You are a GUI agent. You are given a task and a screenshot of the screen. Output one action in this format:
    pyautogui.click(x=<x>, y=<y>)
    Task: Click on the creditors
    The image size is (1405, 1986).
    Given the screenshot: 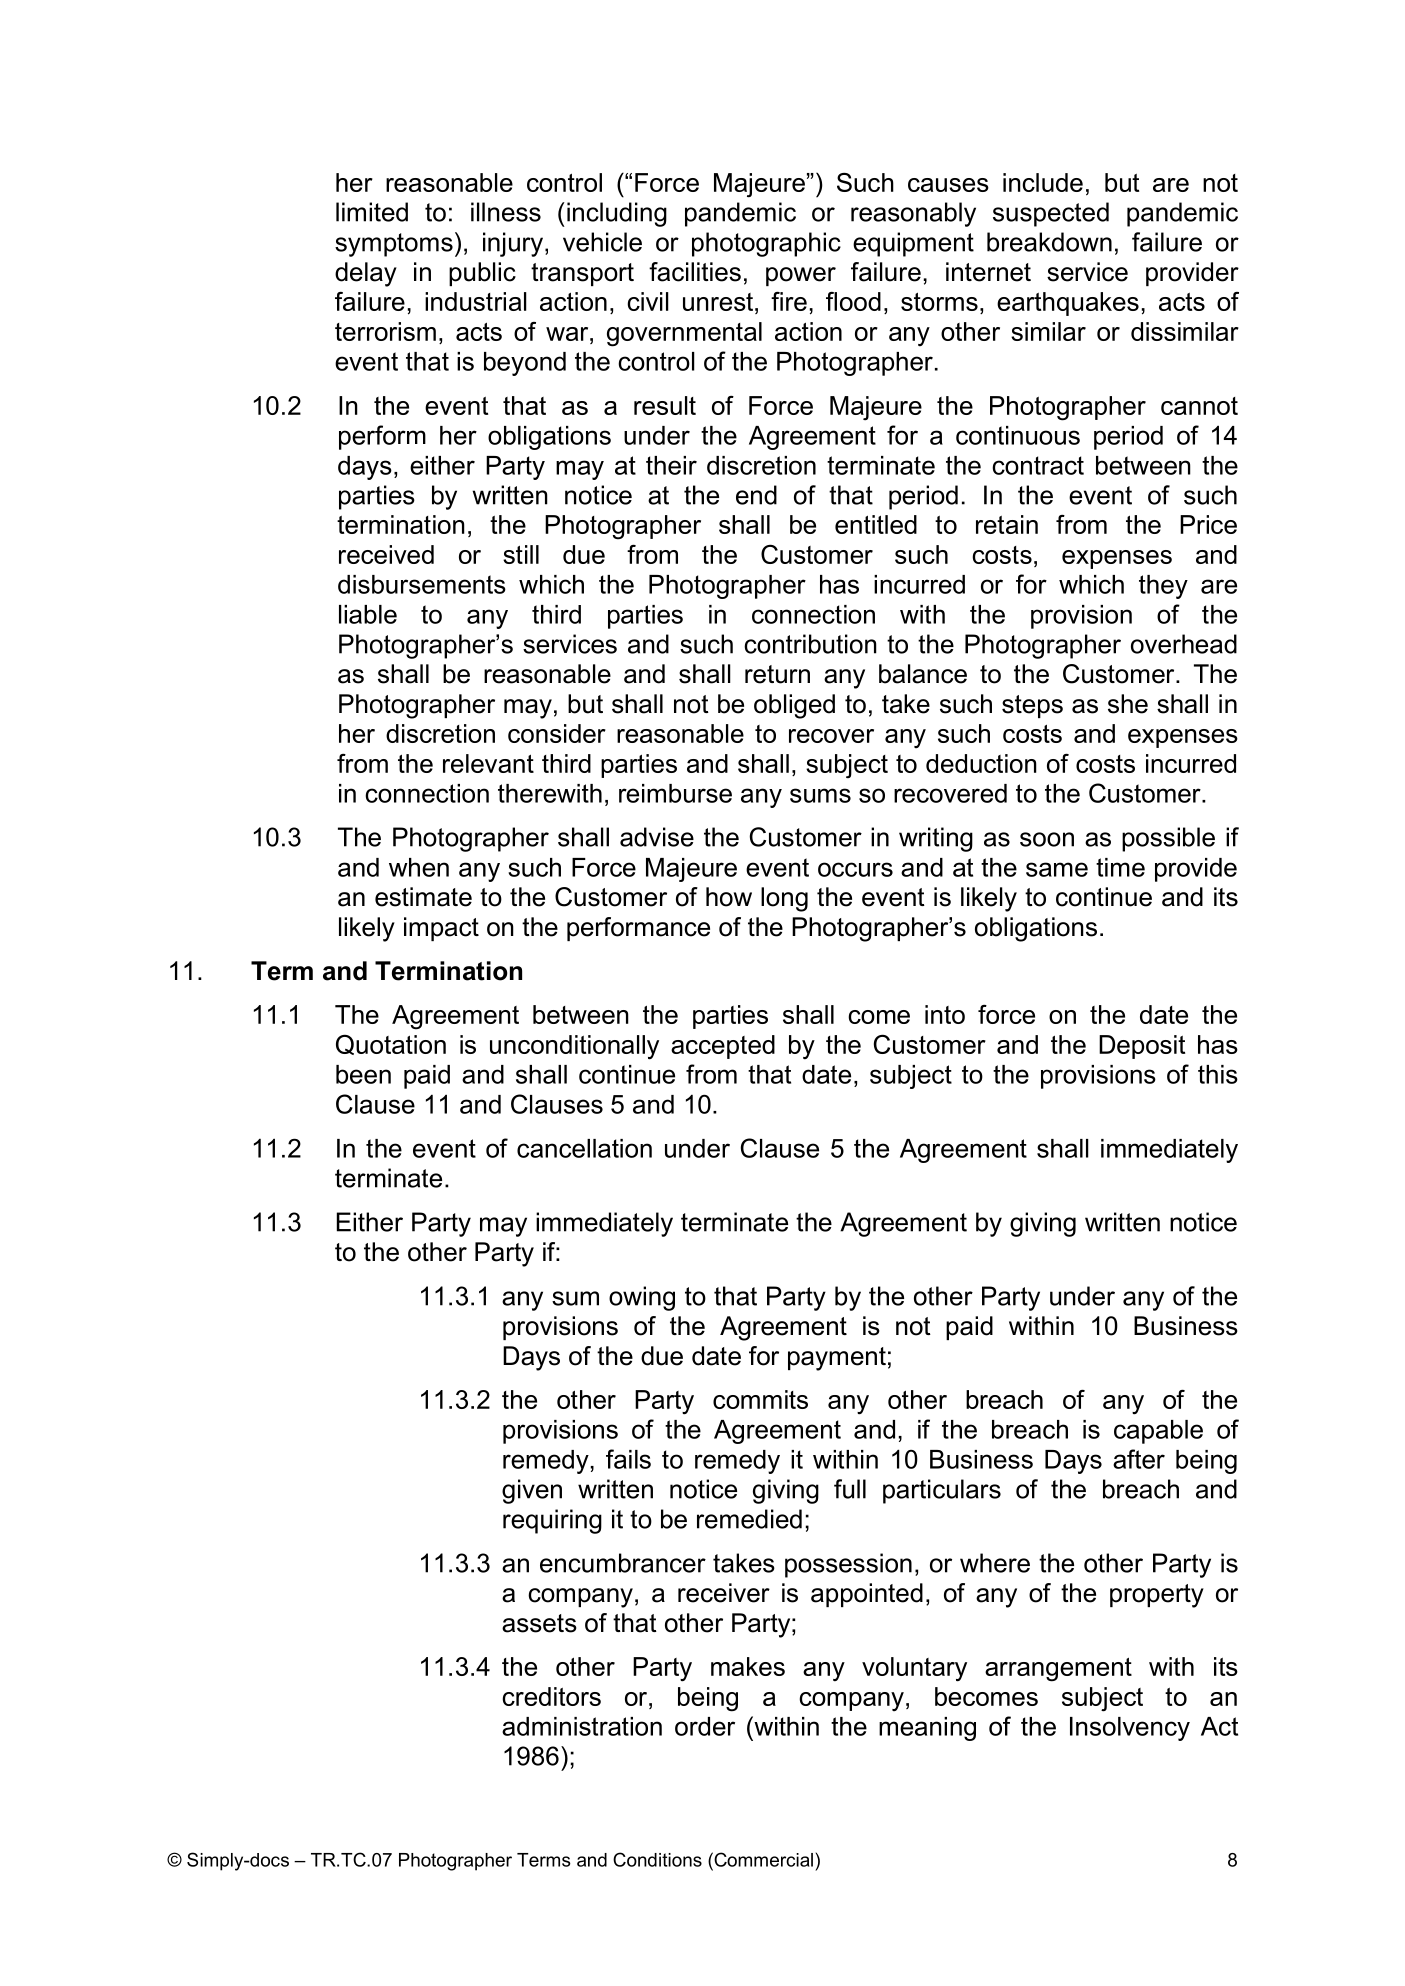 What is the action you would take?
    pyautogui.click(x=551, y=1696)
